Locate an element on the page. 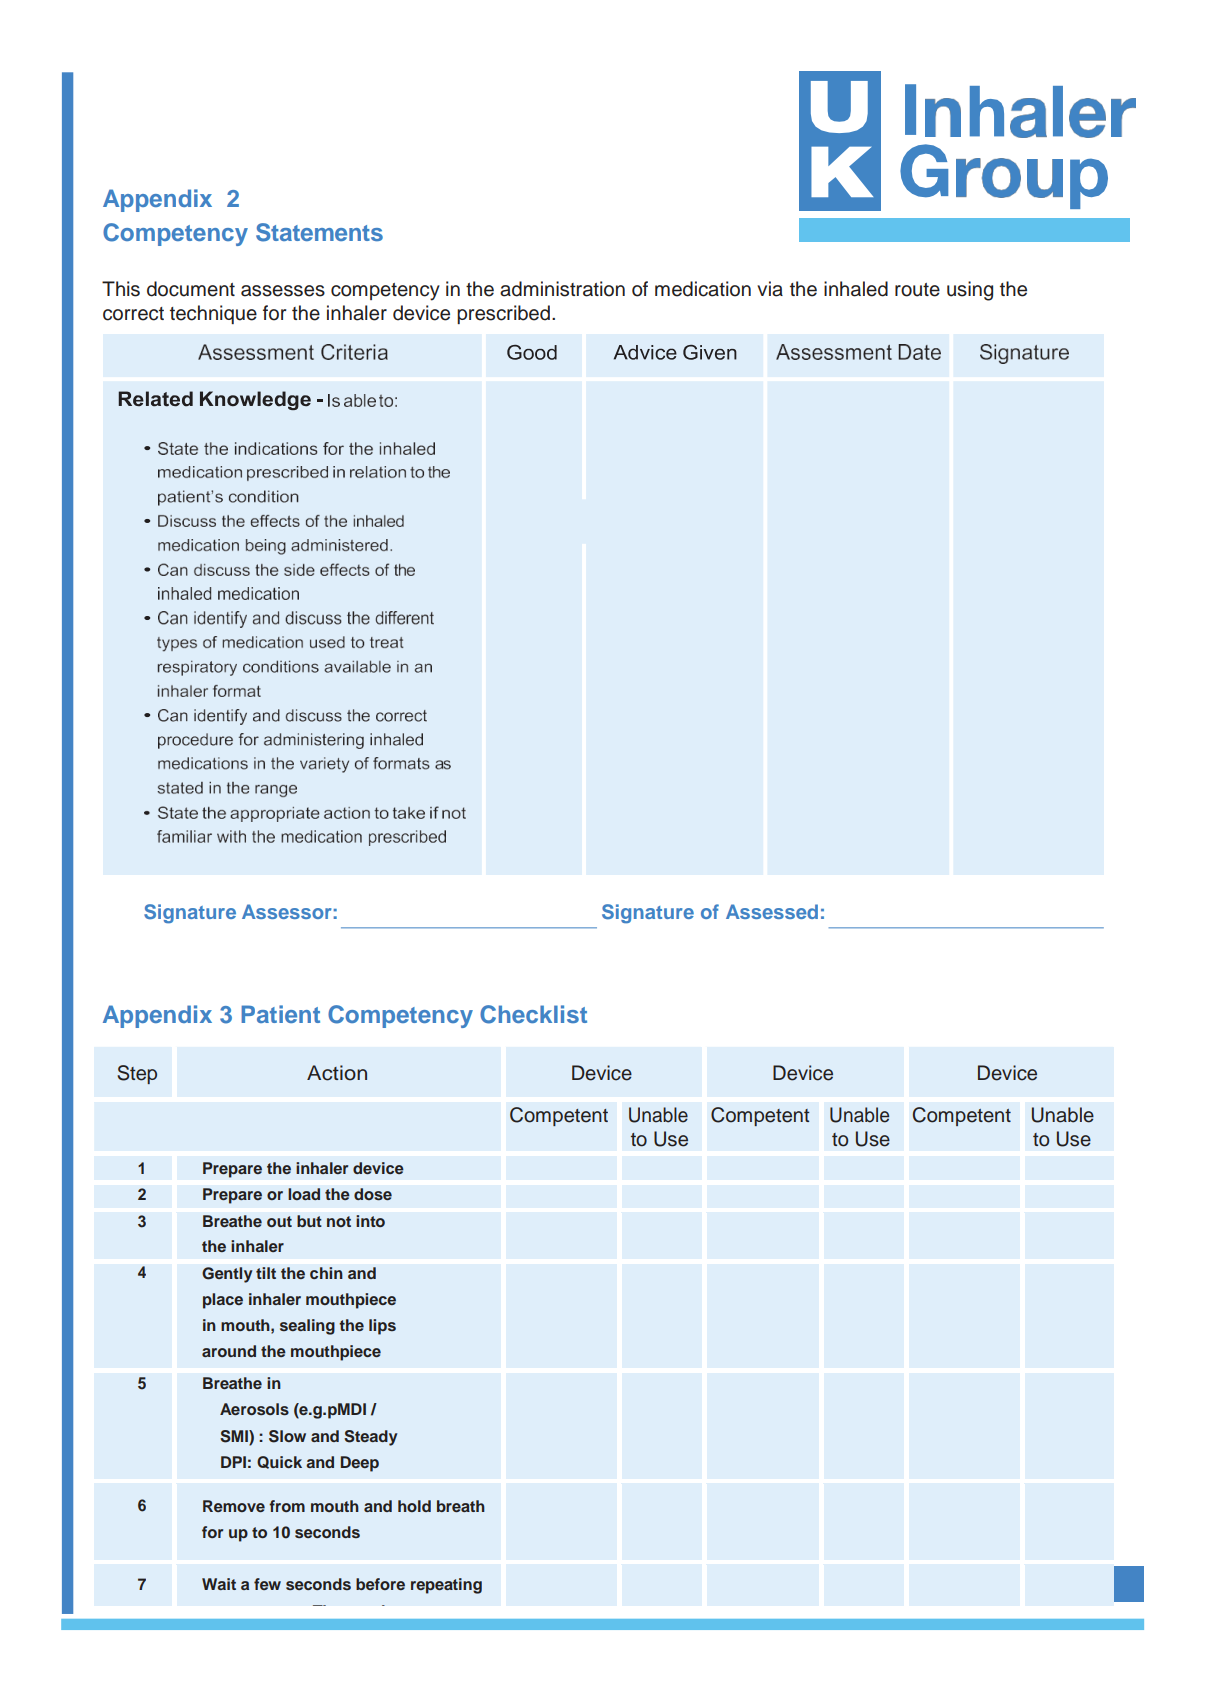 The width and height of the image is (1206, 1704). repeating is located at coordinates (446, 1586).
